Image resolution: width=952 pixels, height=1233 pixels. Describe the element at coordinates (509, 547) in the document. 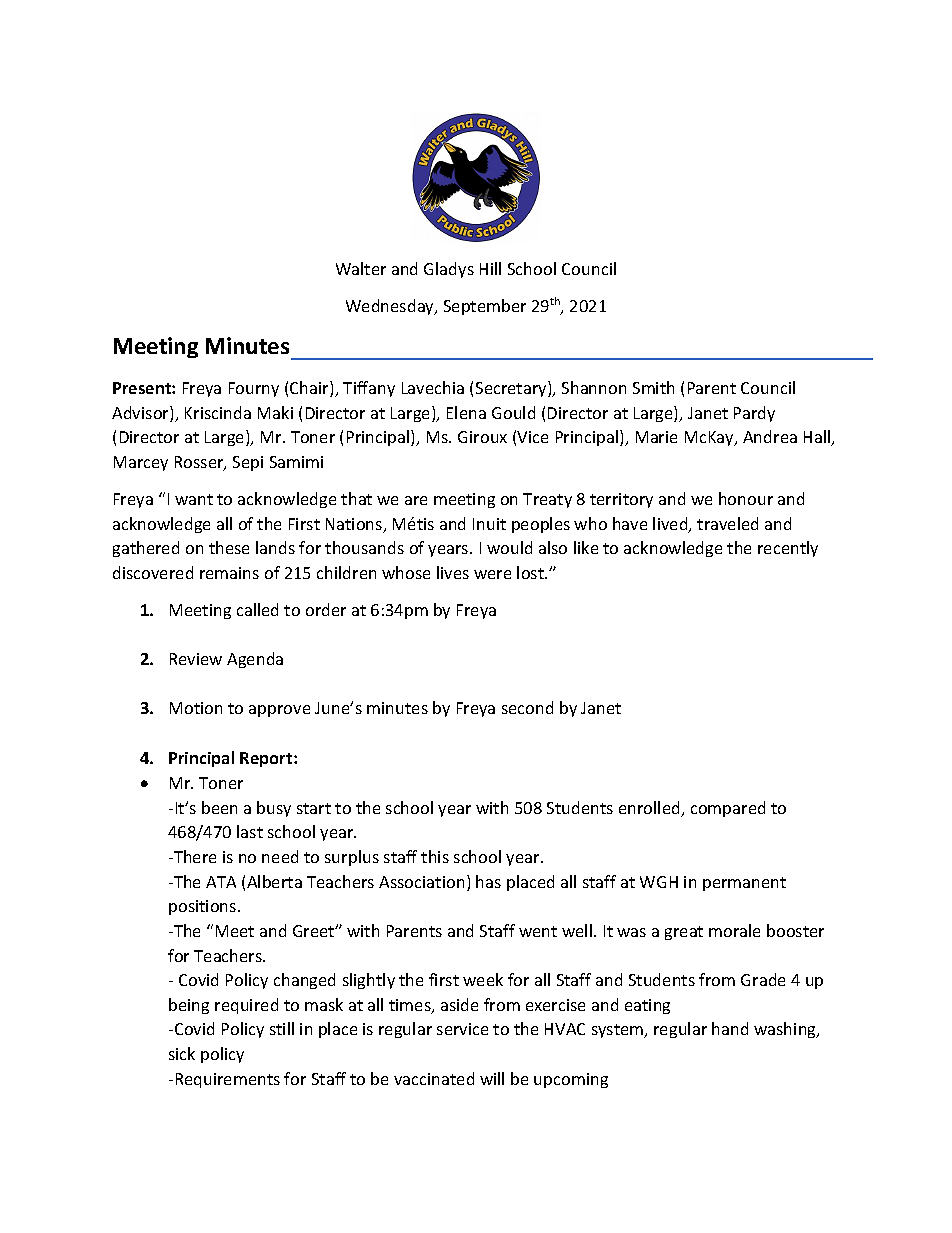

I see `would` at that location.
